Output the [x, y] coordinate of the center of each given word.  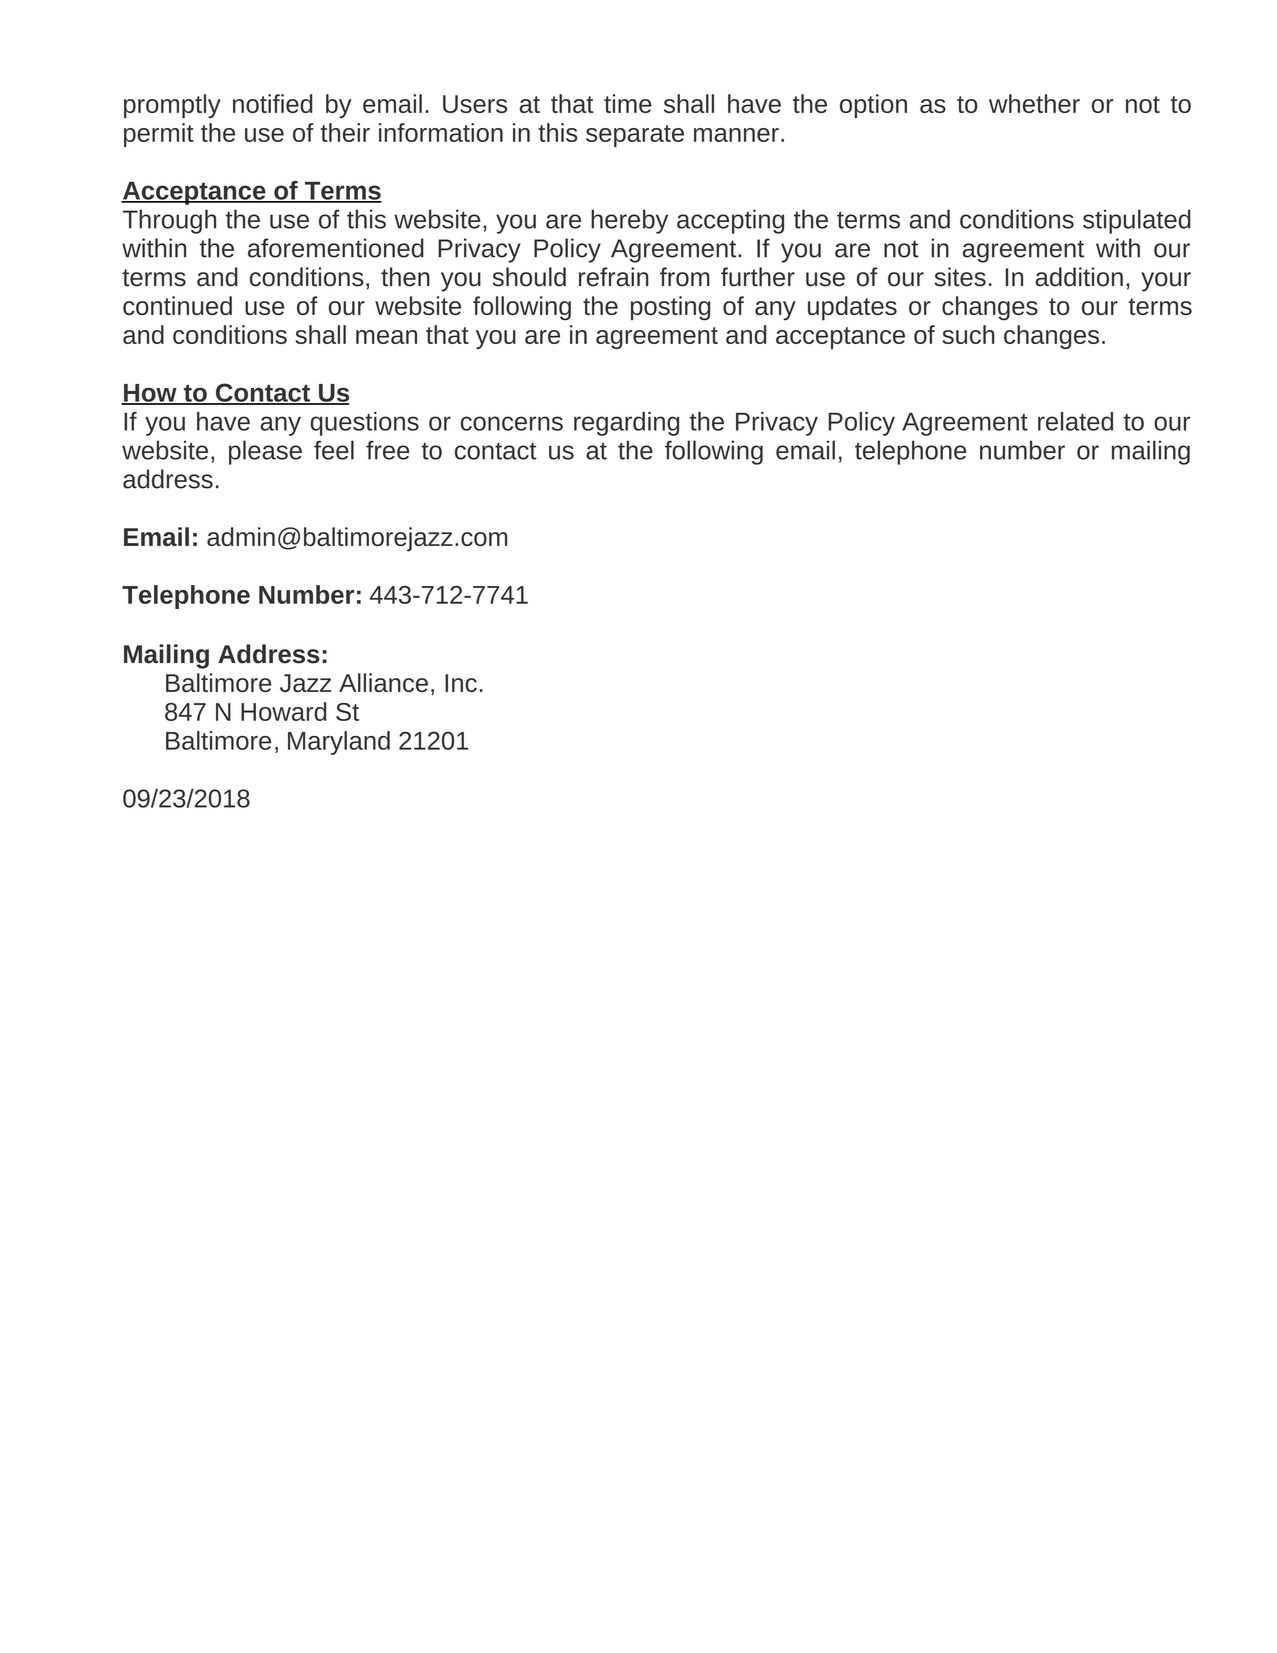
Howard [283, 711]
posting [670, 308]
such [968, 334]
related [1075, 421]
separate [635, 136]
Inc [461, 683]
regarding [626, 424]
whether [1034, 103]
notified [272, 103]
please [265, 452]
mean [386, 337]
